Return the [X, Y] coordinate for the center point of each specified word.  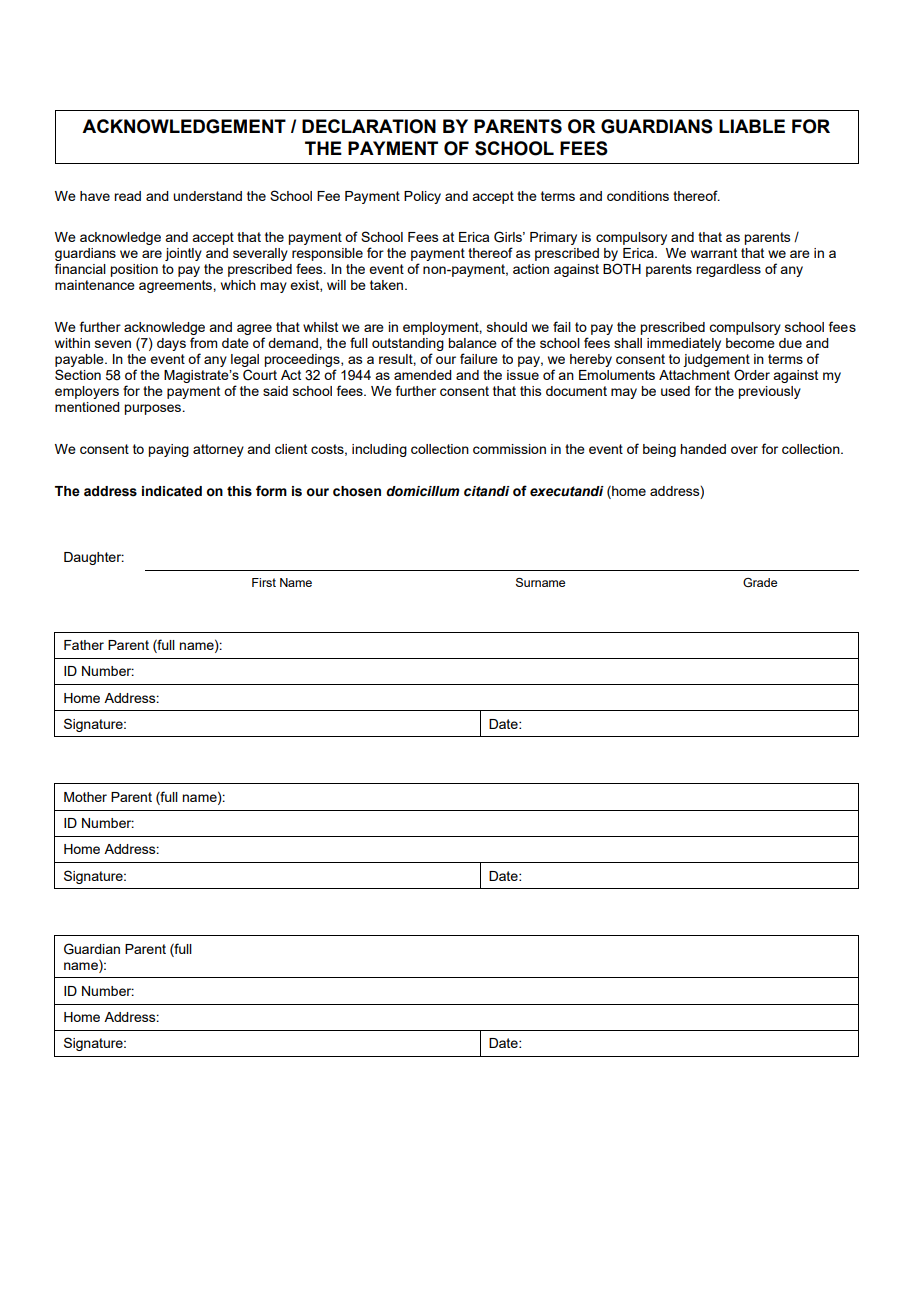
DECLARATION [369, 126]
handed [703, 449]
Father [84, 645]
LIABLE [752, 126]
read [127, 196]
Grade [760, 582]
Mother [85, 797]
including [379, 450]
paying [168, 450]
